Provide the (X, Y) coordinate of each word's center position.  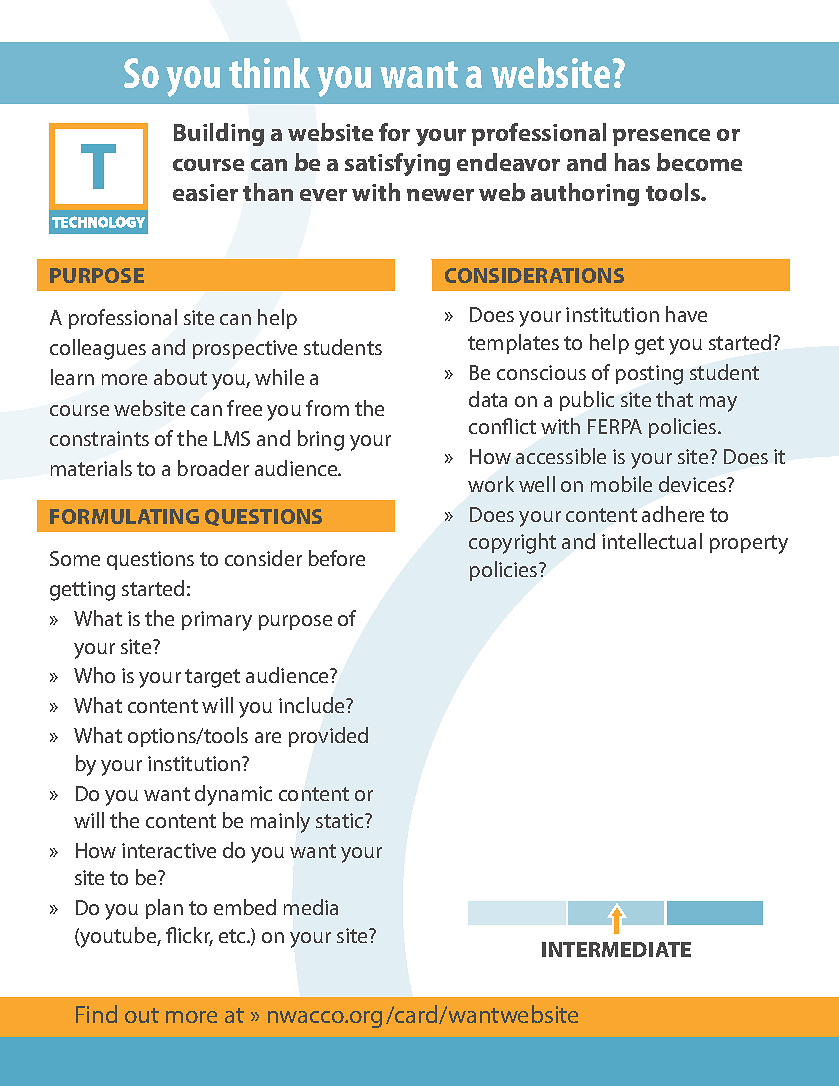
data (488, 399)
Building (219, 134)
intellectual (652, 541)
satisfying (397, 164)
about (180, 377)
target (212, 678)
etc (233, 936)
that (674, 399)
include (313, 705)
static (341, 820)
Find (96, 1014)
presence (661, 137)
